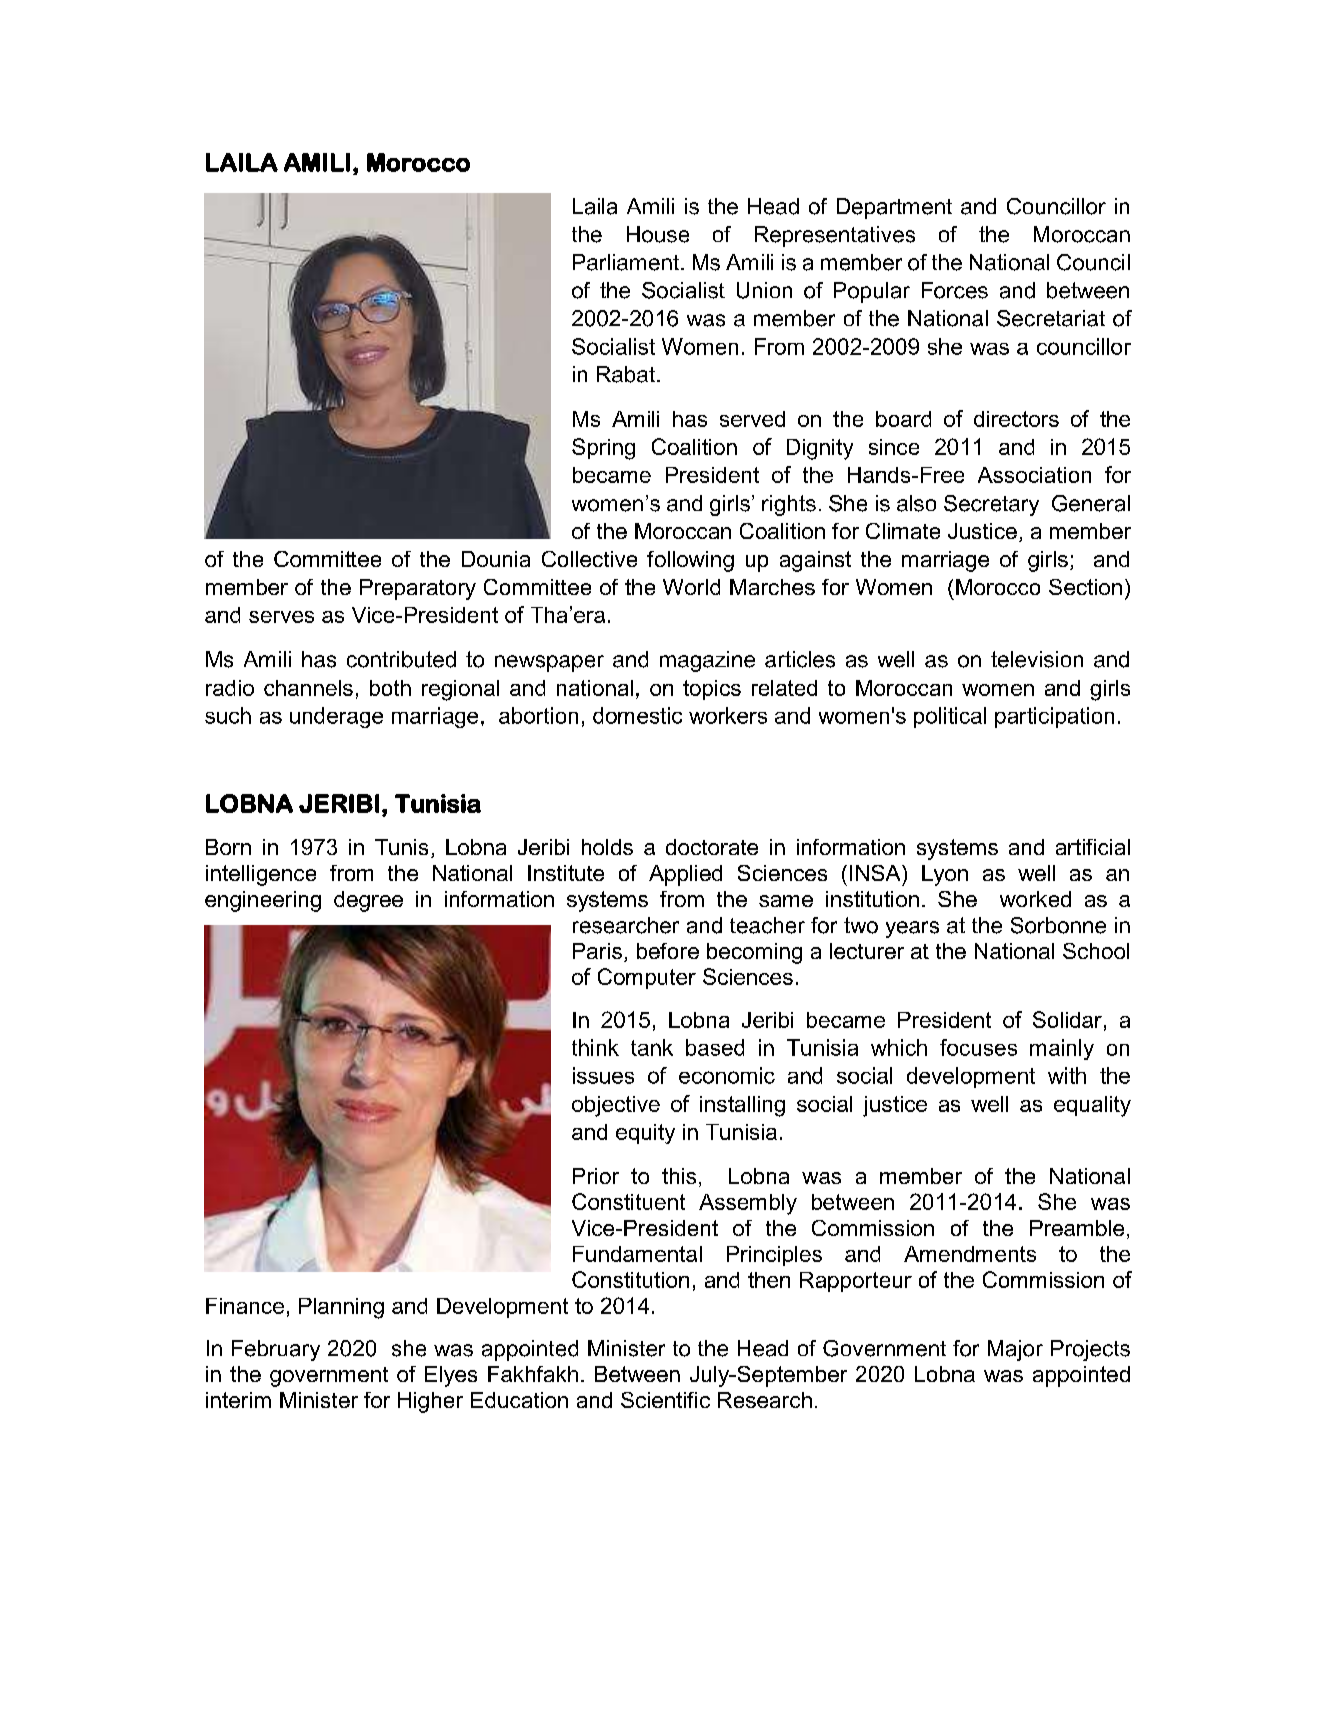  Describe the element at coordinates (276, 1350) in the screenshot. I see `February` at that location.
